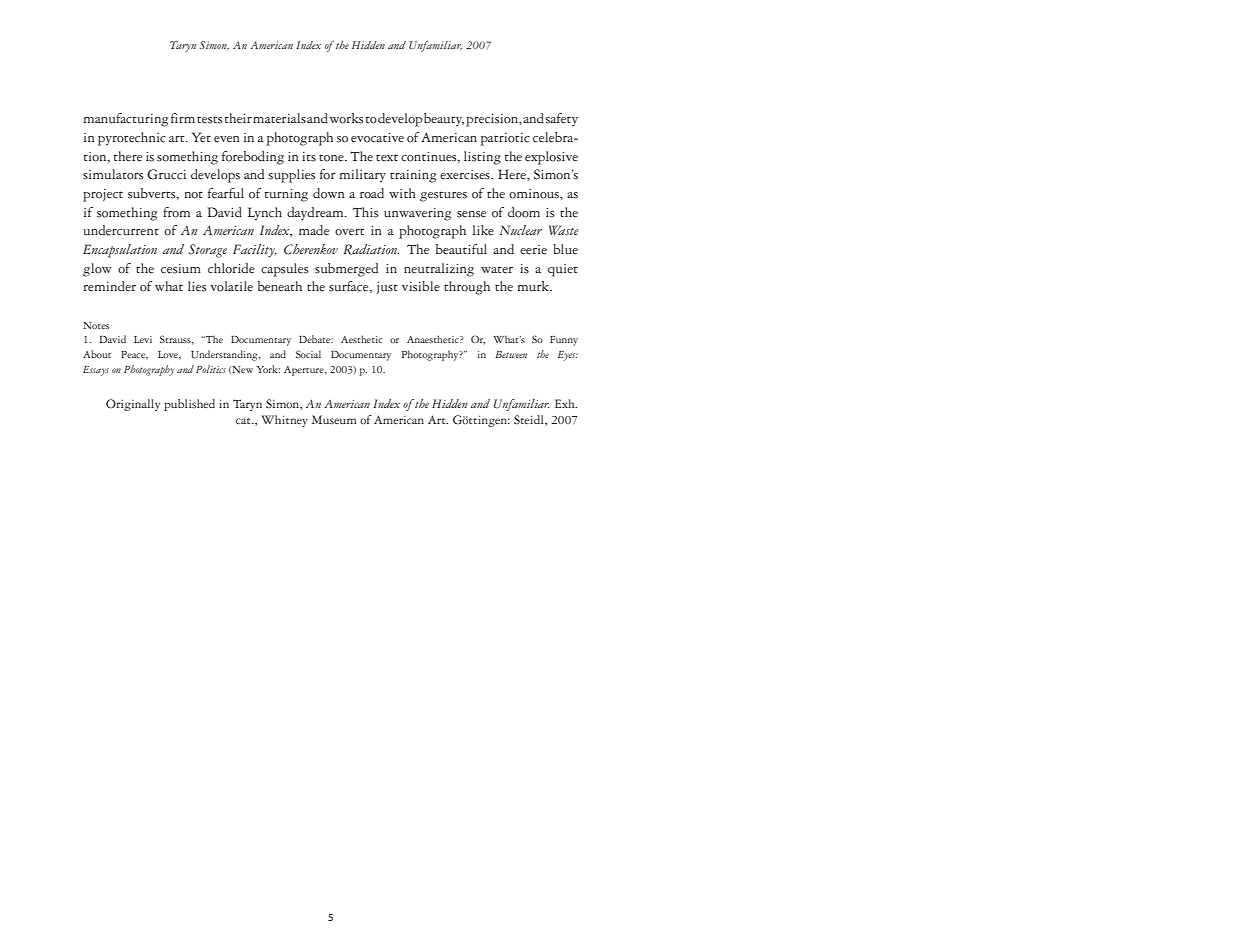 This screenshot has height=952, width=1233. What do you see at coordinates (505, 139) in the screenshot?
I see `patriotic` at bounding box center [505, 139].
